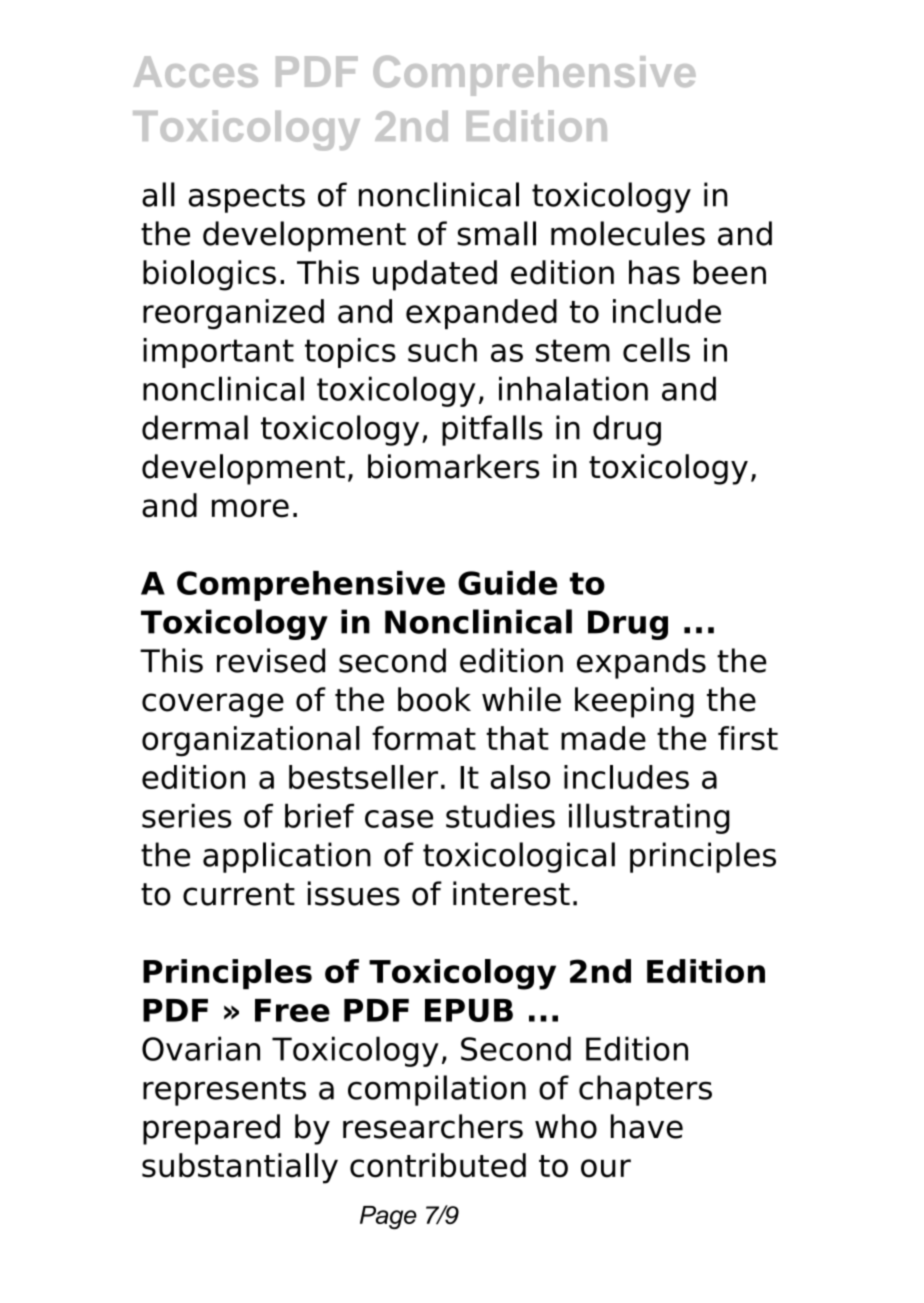  What do you see at coordinates (641, 663) in the image?
I see `expands` at bounding box center [641, 663].
